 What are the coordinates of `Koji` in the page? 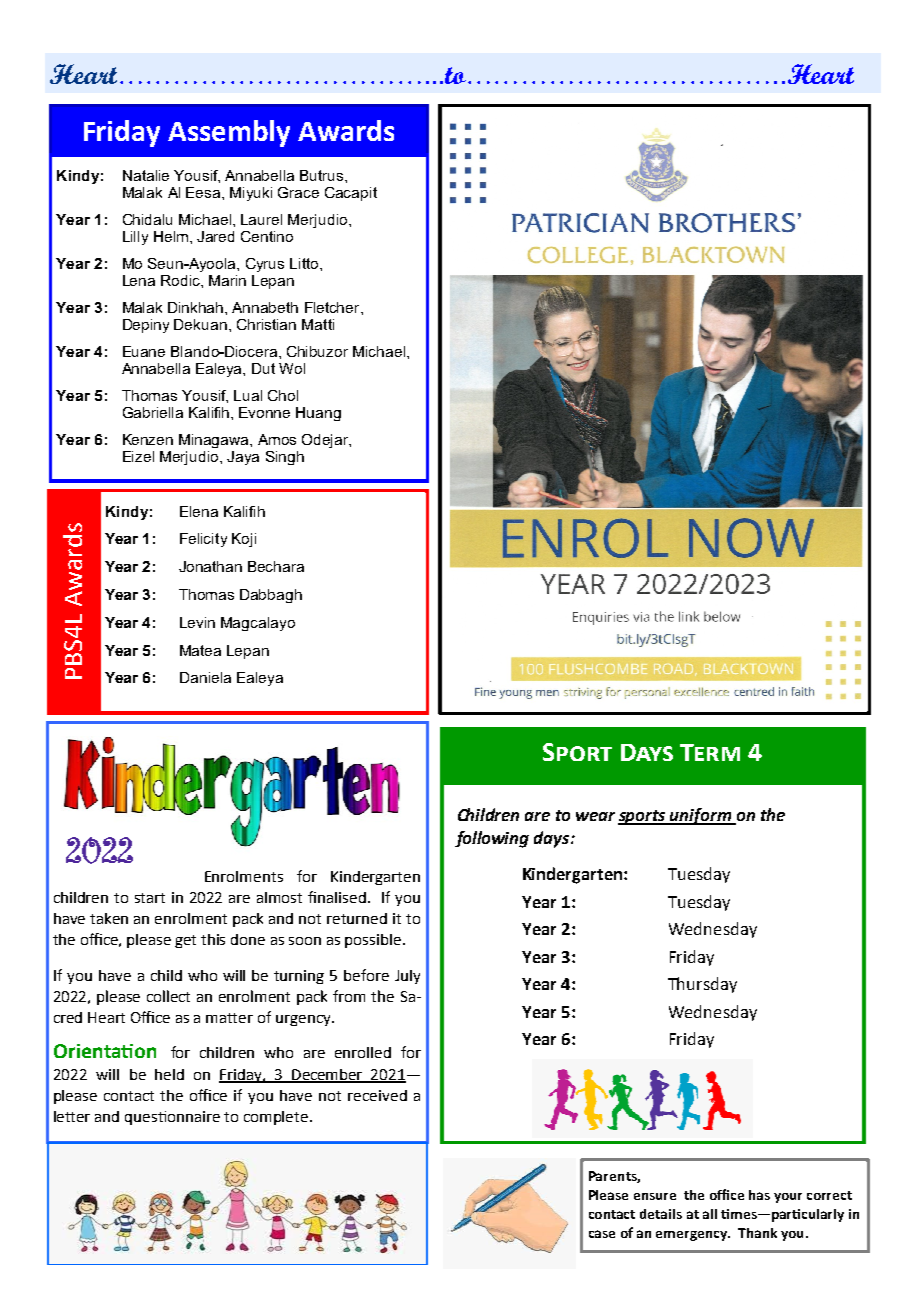 It's located at (244, 540).
